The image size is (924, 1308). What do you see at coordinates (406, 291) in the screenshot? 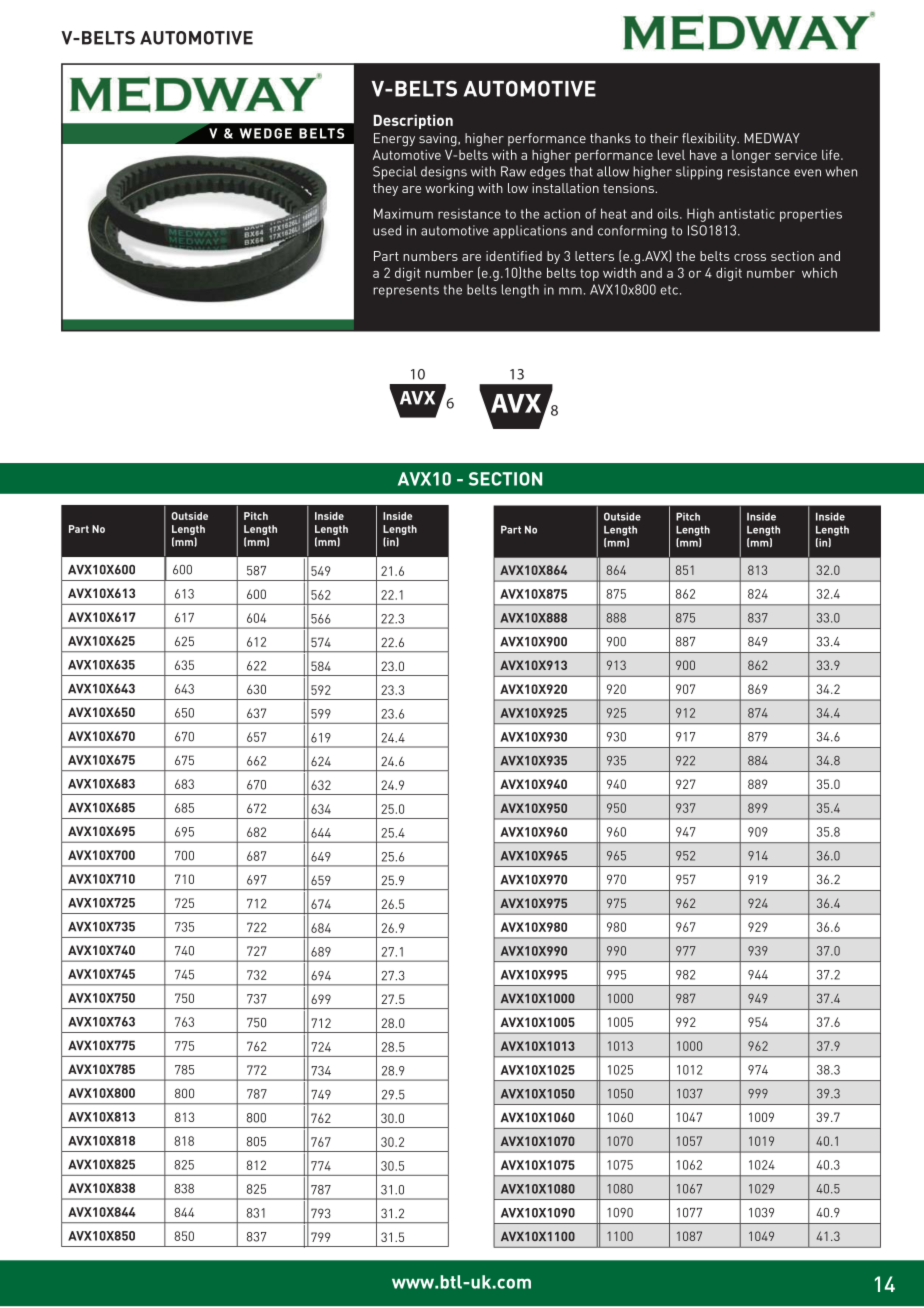
I see `represents` at bounding box center [406, 291].
